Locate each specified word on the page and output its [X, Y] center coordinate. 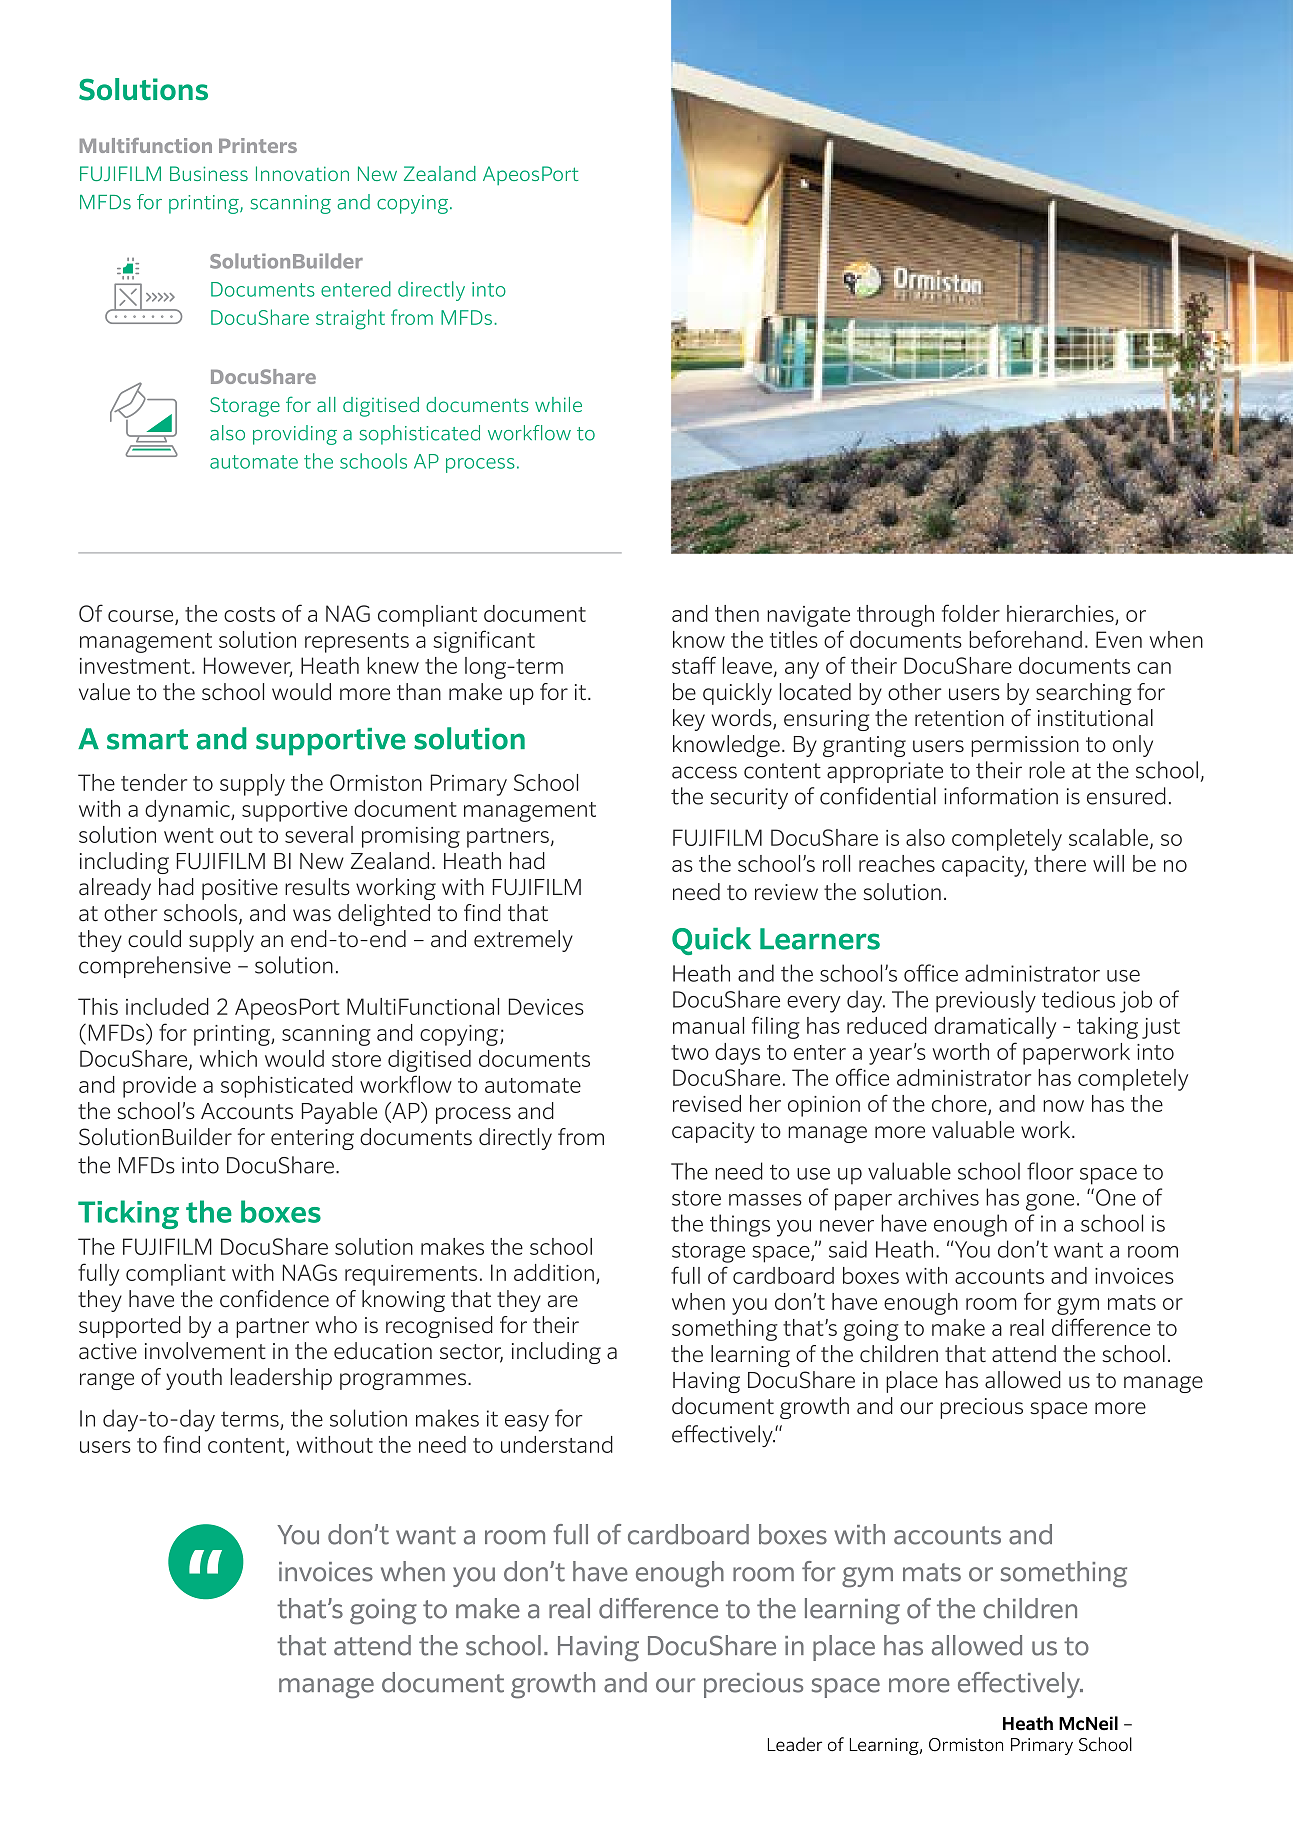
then [737, 613]
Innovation [302, 173]
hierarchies [1061, 615]
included [167, 1006]
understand [557, 1444]
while [558, 404]
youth [194, 1379]
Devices [546, 1006]
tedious [1078, 999]
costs [249, 614]
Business [209, 173]
